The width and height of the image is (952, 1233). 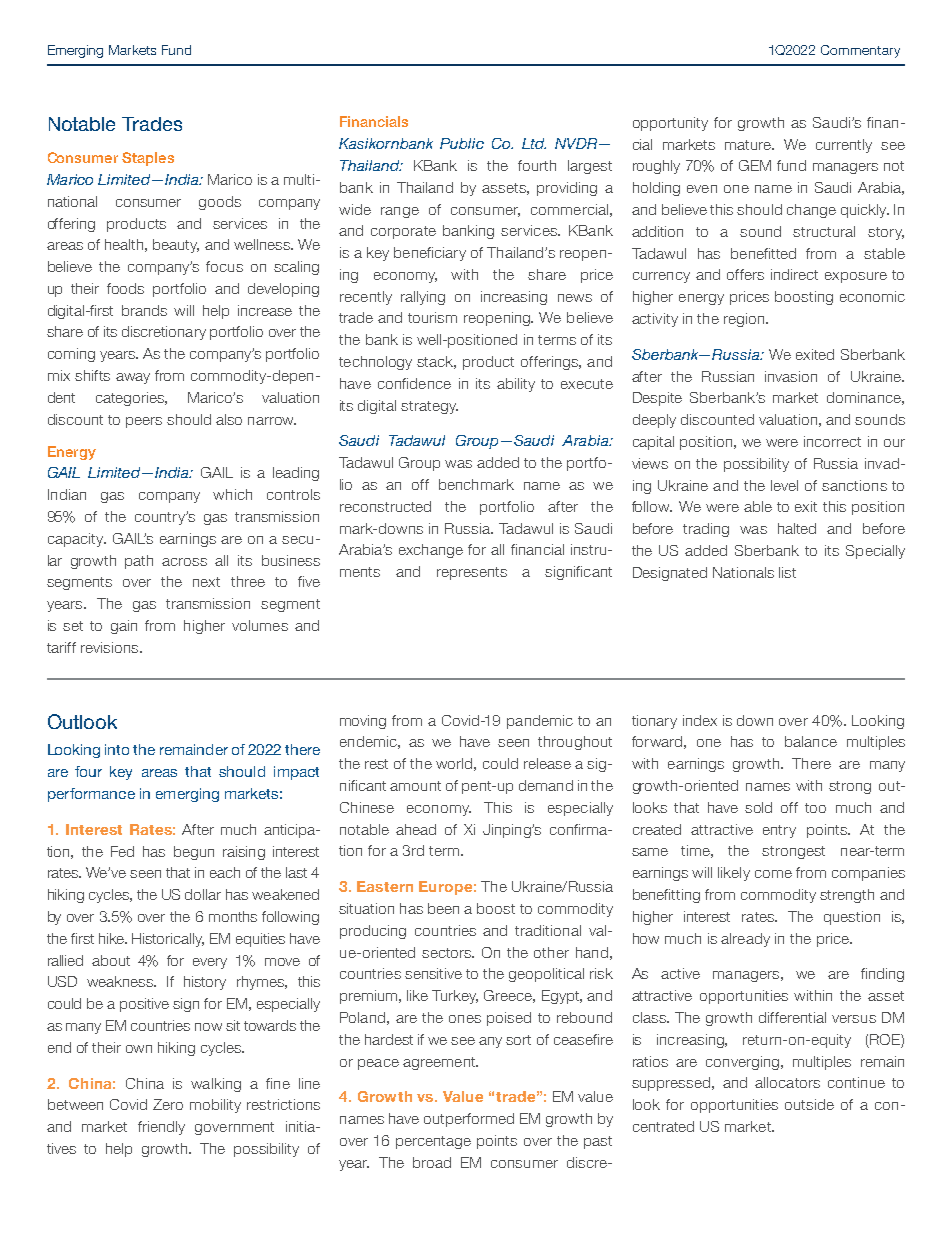 I want to click on gain, so click(x=124, y=627).
